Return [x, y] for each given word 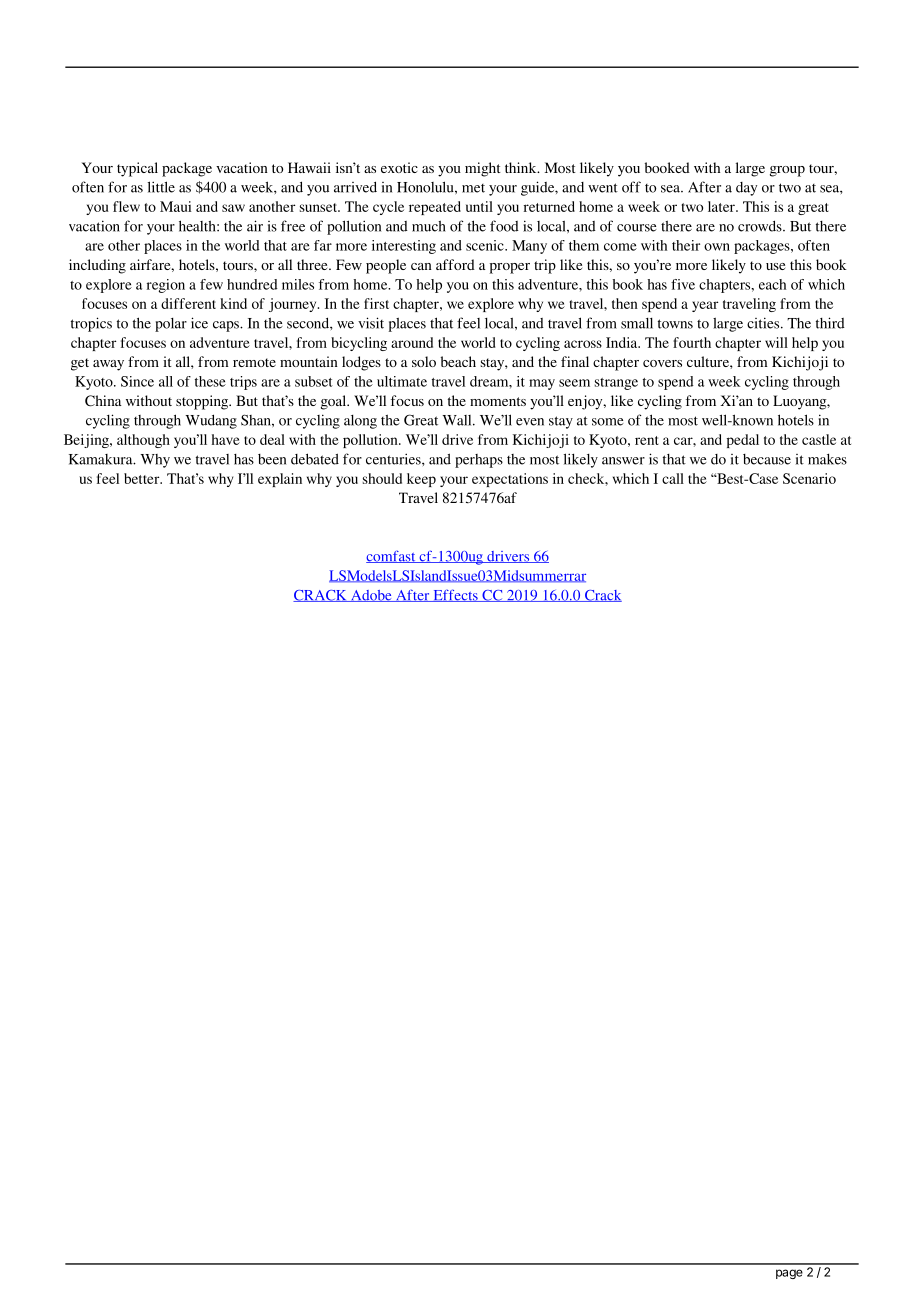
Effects [455, 595]
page [789, 1274]
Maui [176, 206]
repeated [435, 208]
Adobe [371, 596]
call [673, 478]
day [746, 189]
